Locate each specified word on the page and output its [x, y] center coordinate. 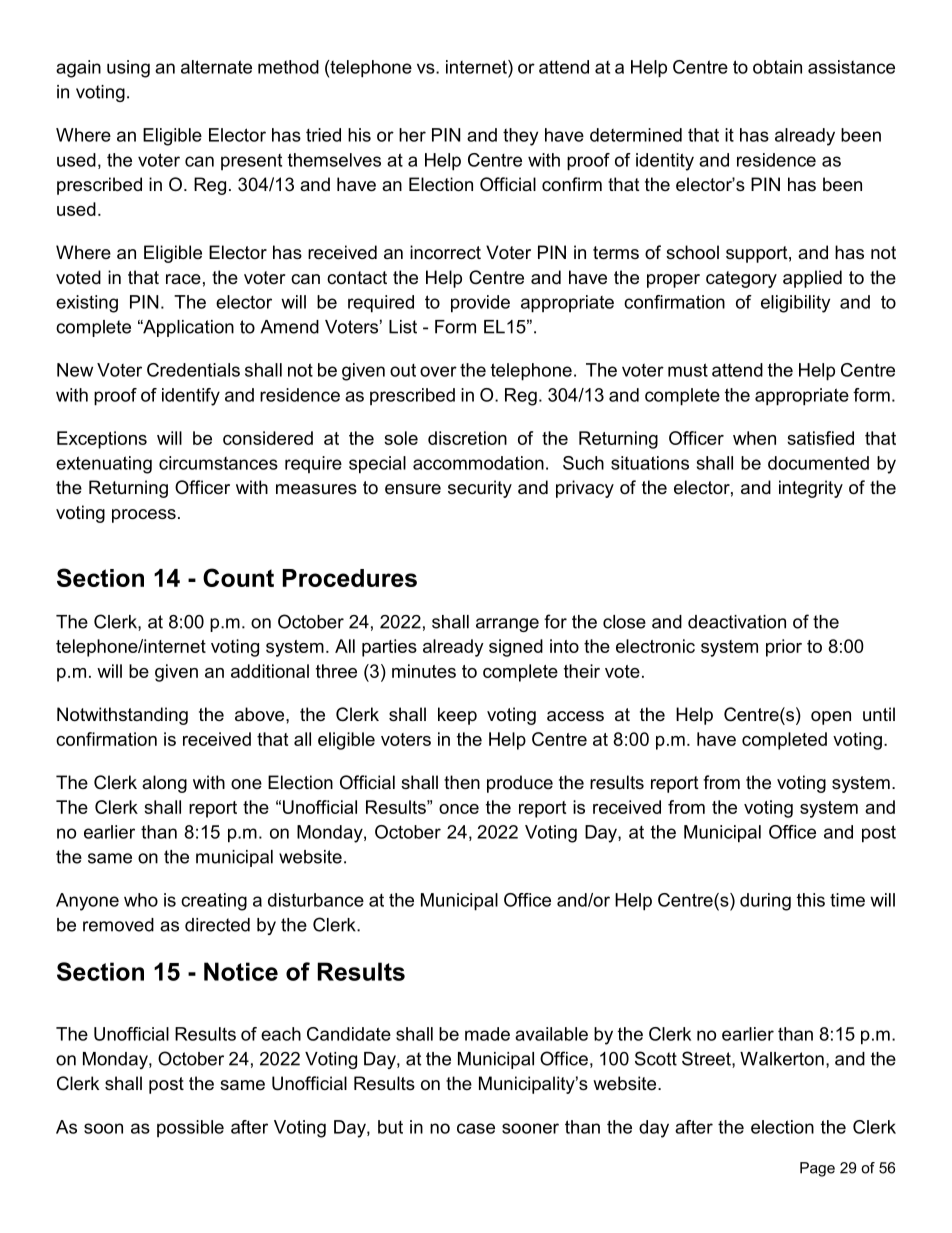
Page [817, 1169]
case [476, 1128]
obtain [777, 67]
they [520, 137]
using [128, 69]
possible [190, 1128]
